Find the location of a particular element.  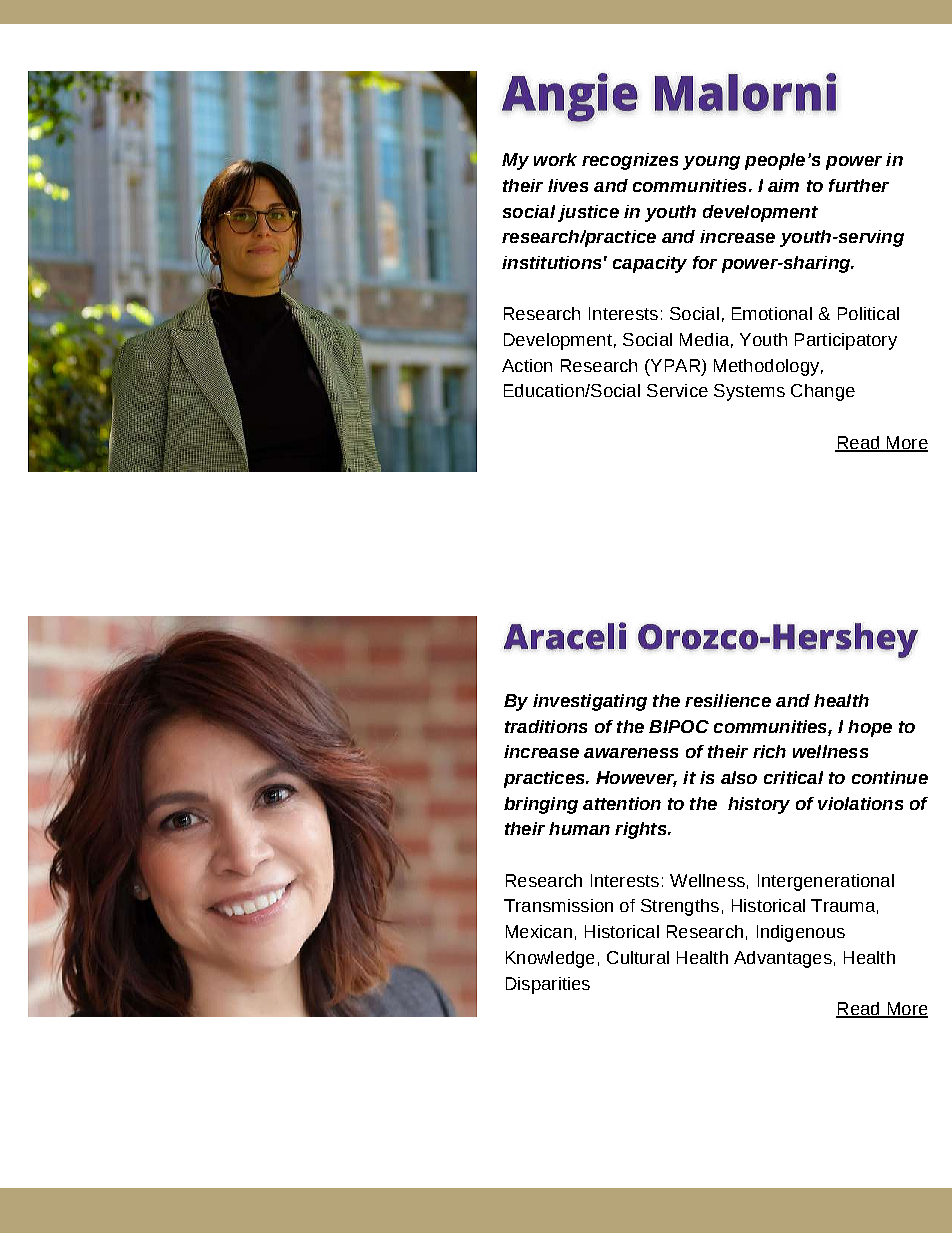

resilience is located at coordinates (728, 700).
